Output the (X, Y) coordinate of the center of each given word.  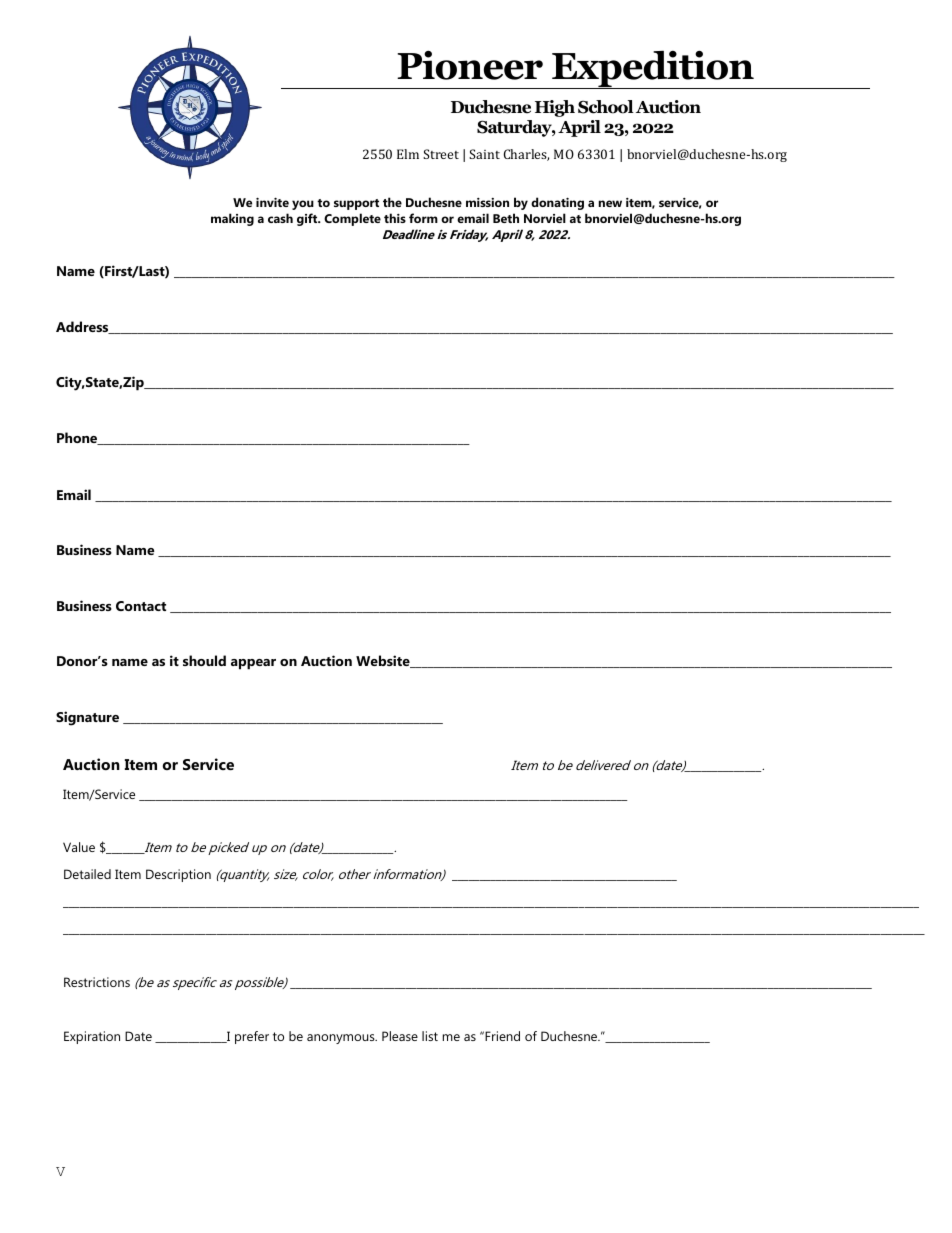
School (606, 107)
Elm (408, 154)
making (232, 219)
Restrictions (97, 982)
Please (400, 1036)
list (430, 1036)
